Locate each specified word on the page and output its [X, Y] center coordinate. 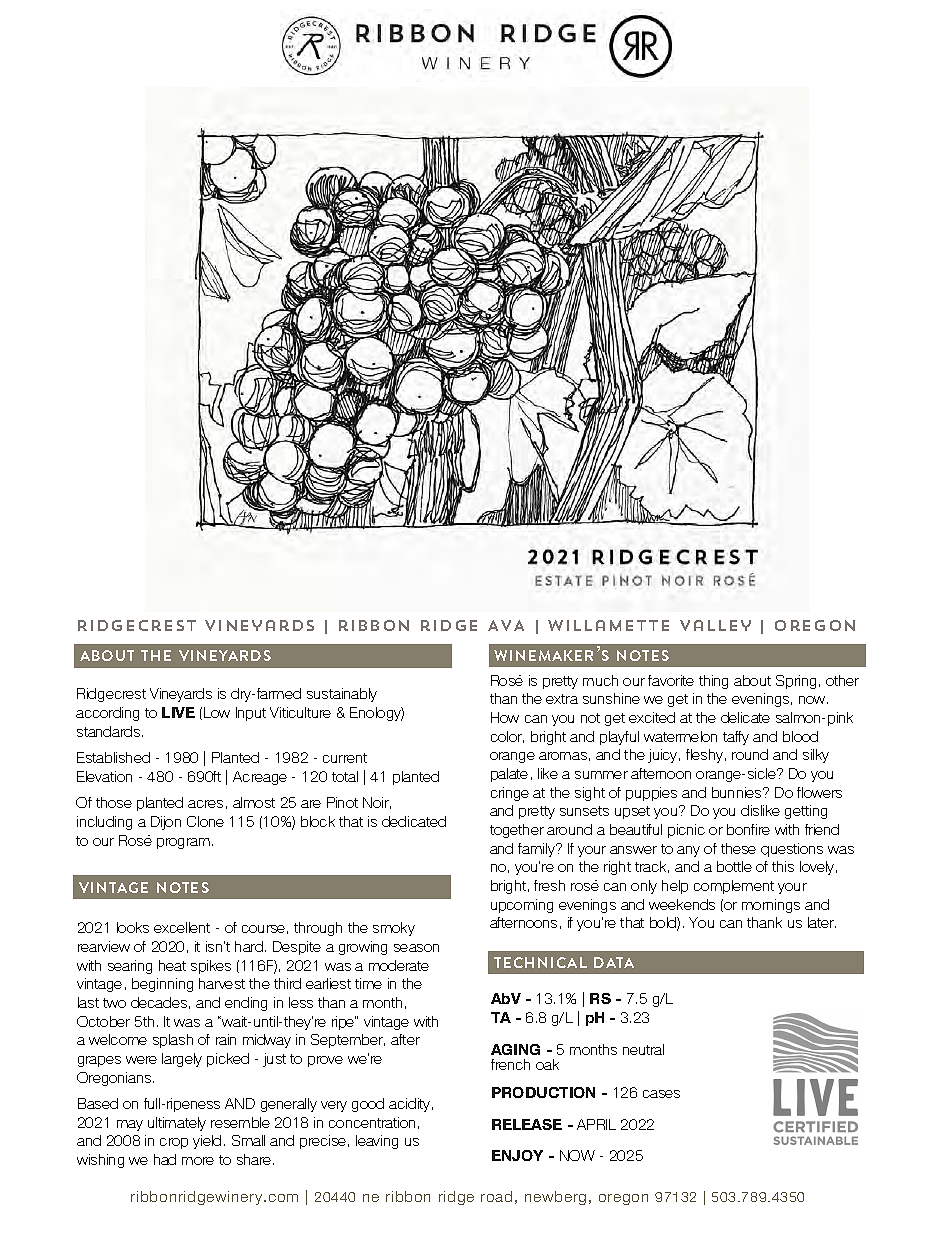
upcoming [522, 906]
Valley [715, 625]
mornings [771, 906]
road [496, 1196]
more [198, 1161]
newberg [555, 1198]
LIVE [178, 712]
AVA [506, 625]
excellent [182, 927]
